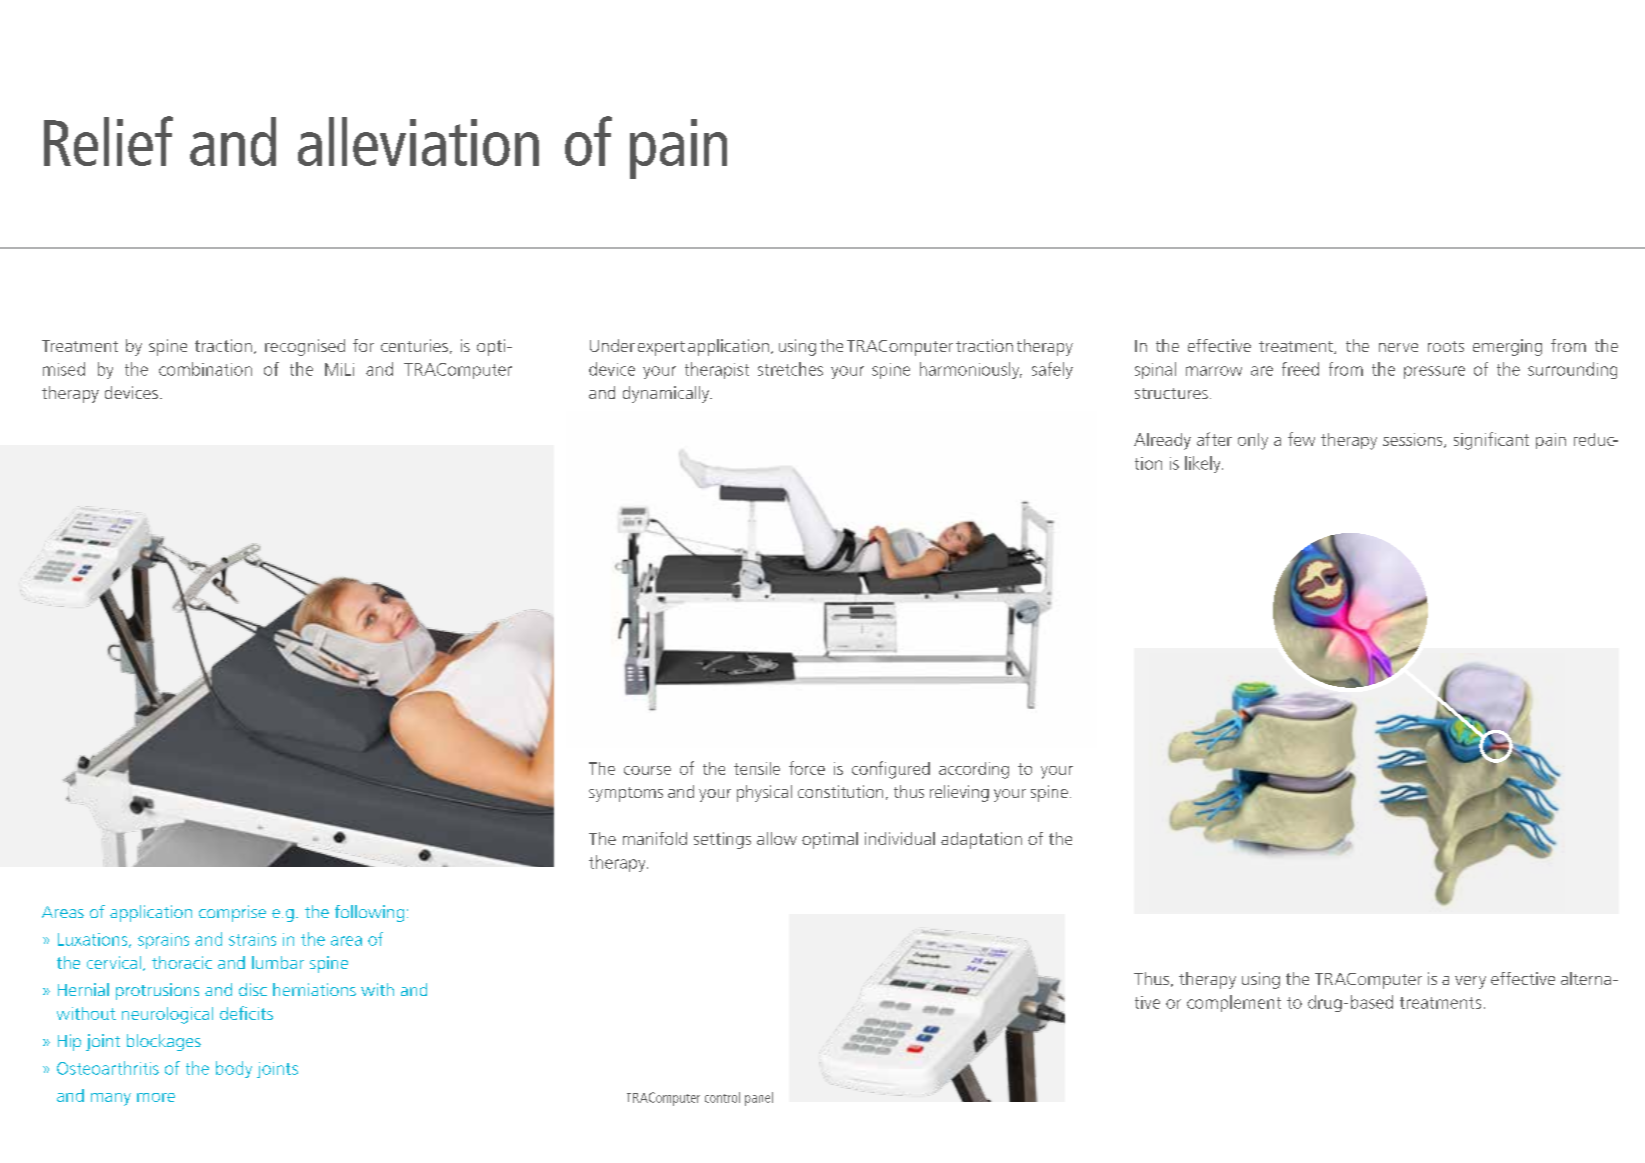 This page has width=1645, height=1163. Describe the element at coordinates (759, 1099) in the page. I see `panel` at that location.
